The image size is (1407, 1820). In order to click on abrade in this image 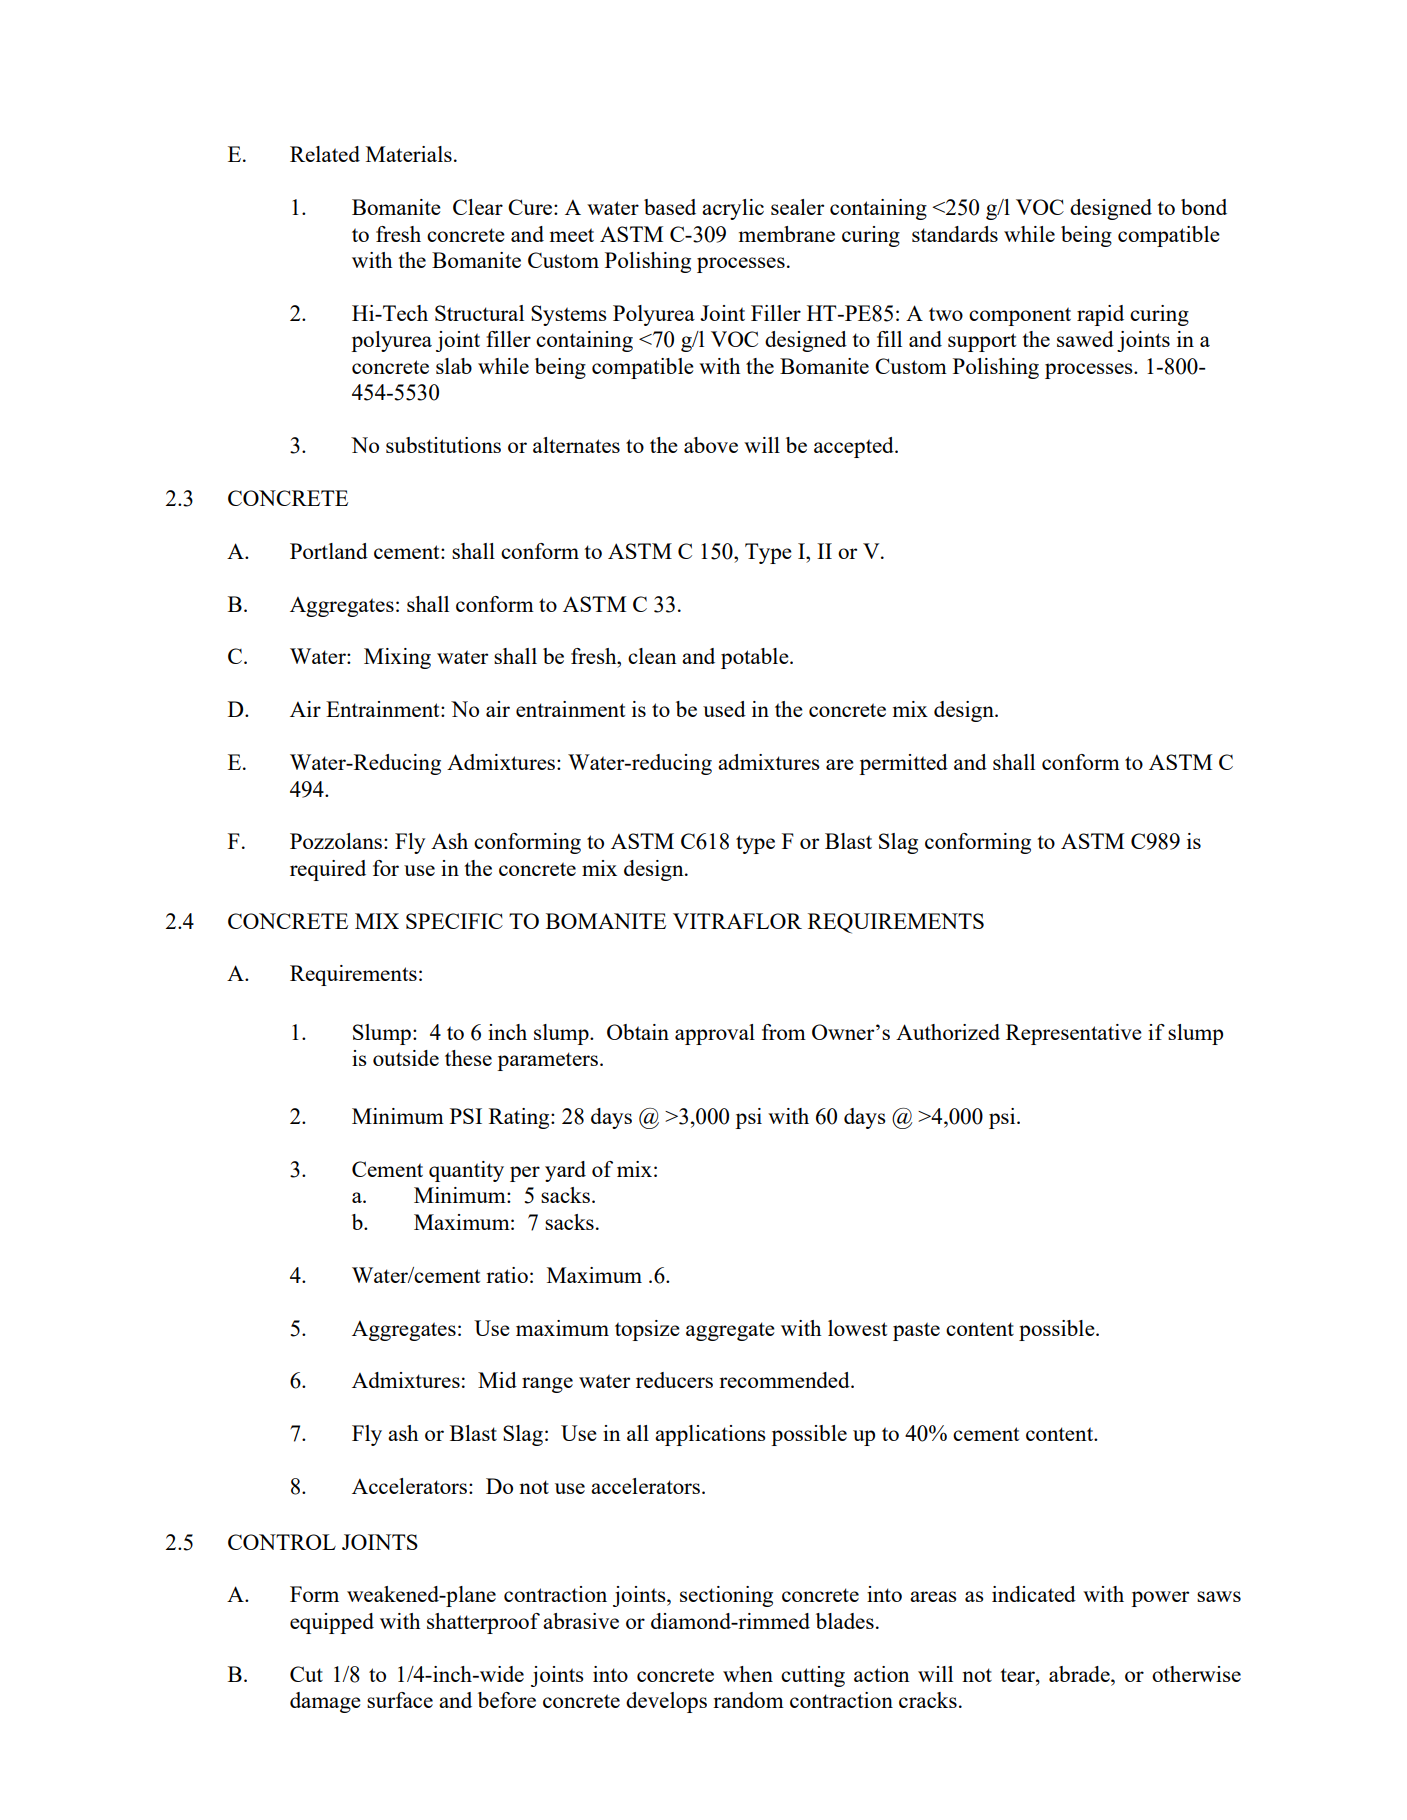, I will do `click(1080, 1674)`.
